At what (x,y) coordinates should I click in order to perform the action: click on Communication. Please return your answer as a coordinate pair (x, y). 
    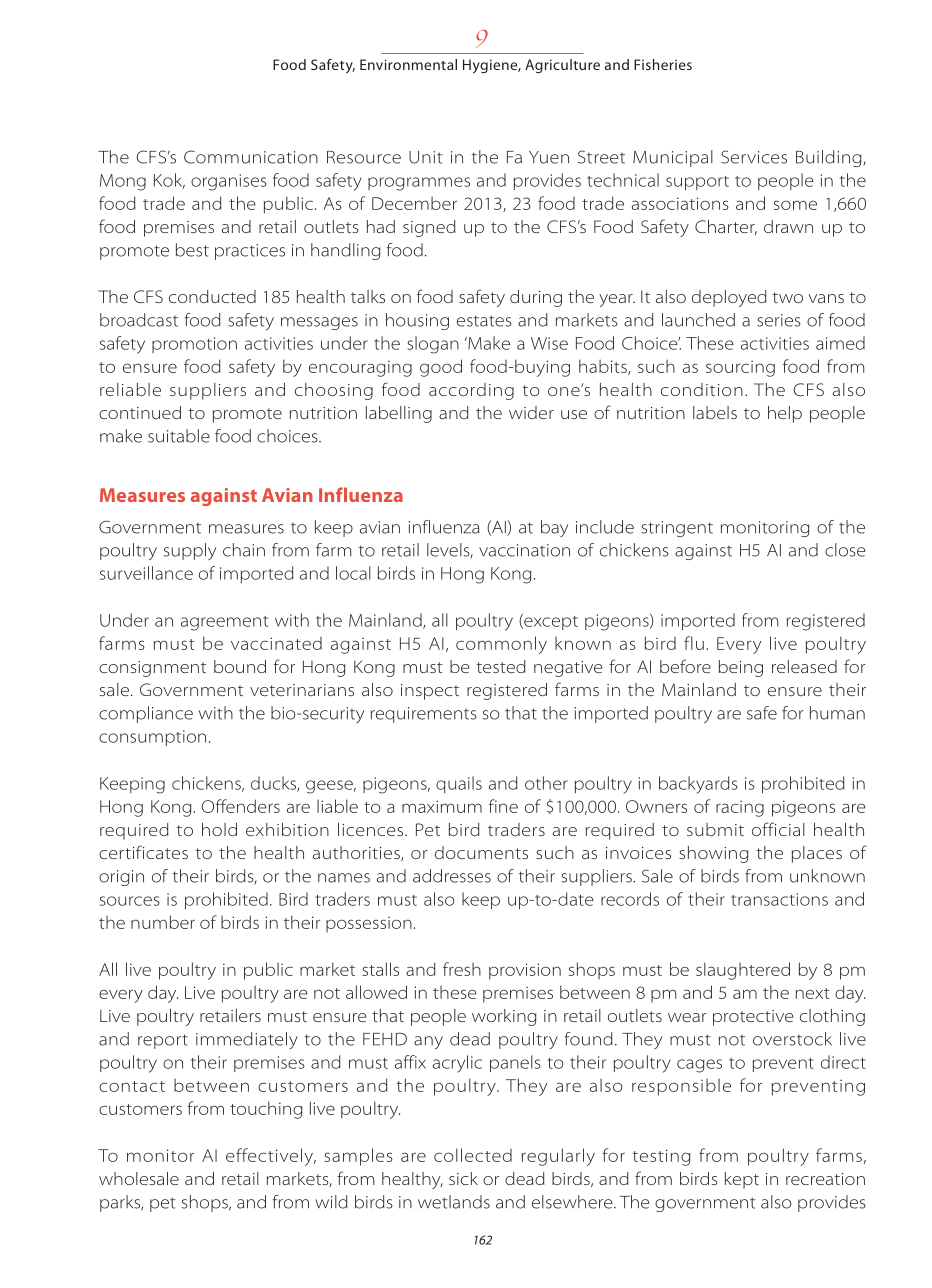
    Looking at the image, I should click on (251, 157).
